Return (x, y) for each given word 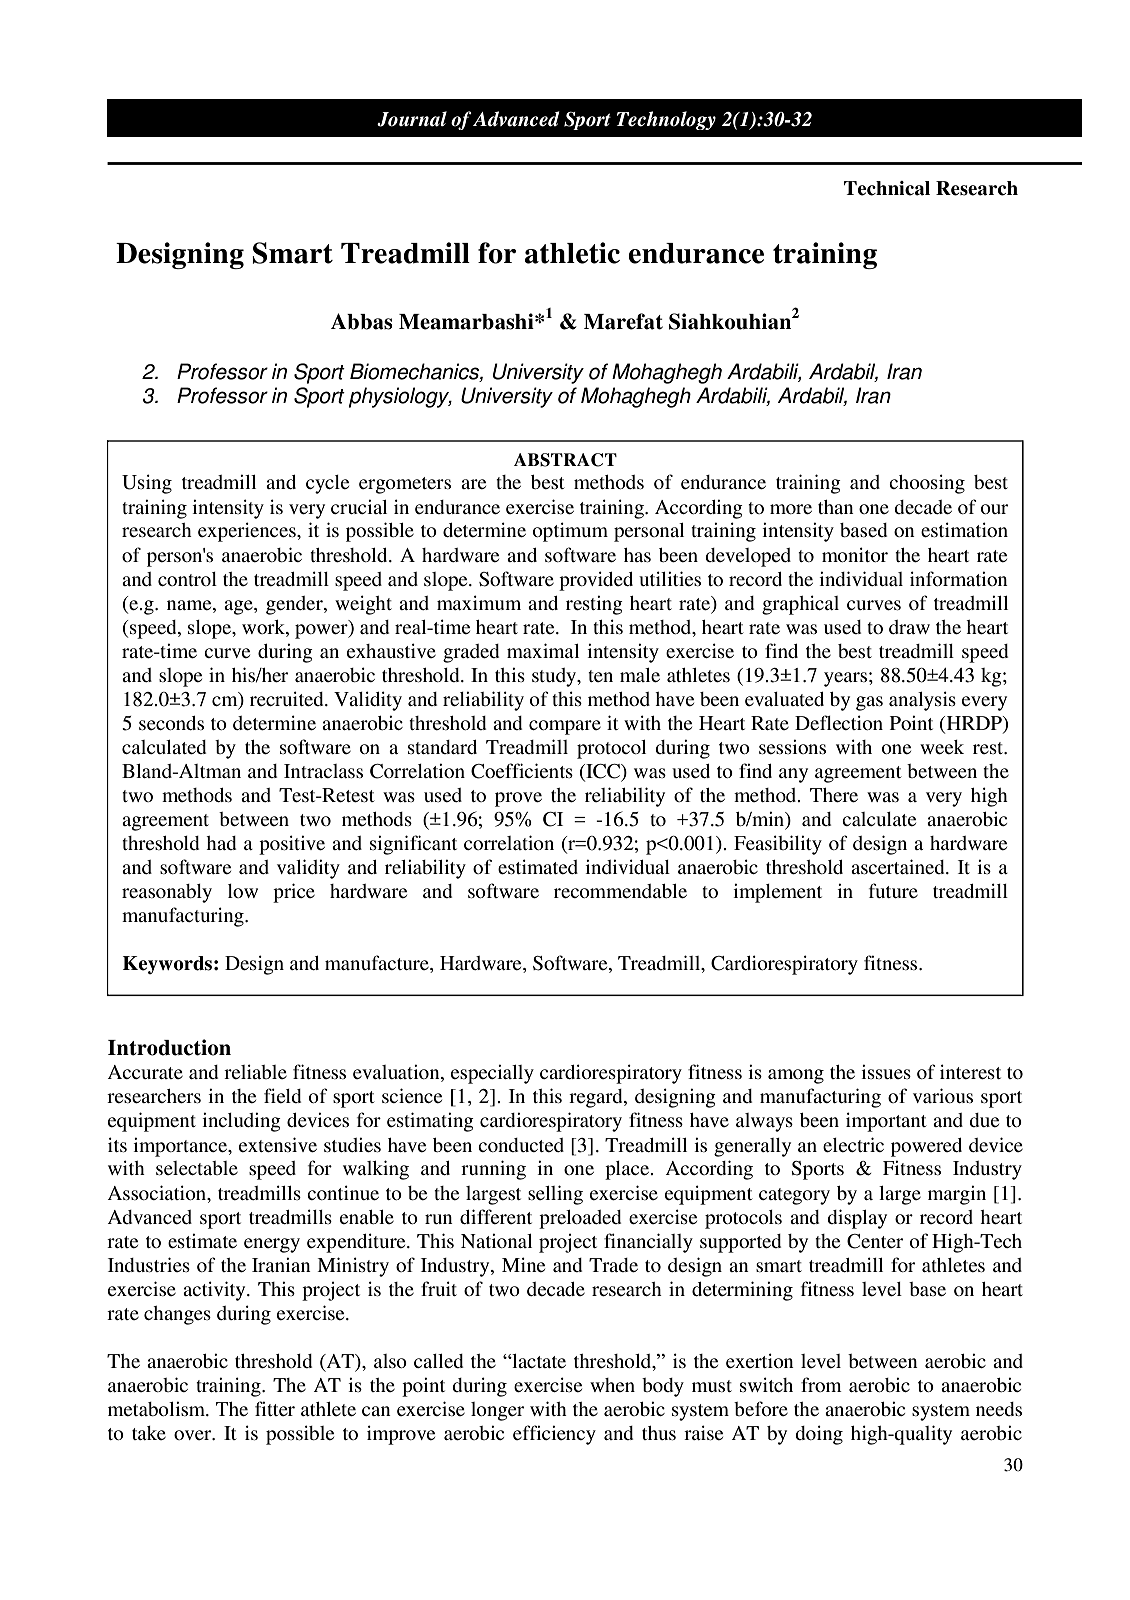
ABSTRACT (565, 460)
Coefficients (522, 771)
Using (147, 484)
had (221, 843)
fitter (275, 1408)
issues (886, 1072)
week (942, 747)
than (836, 507)
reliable (255, 1071)
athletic (572, 253)
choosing (927, 484)
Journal (412, 119)
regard (597, 1098)
